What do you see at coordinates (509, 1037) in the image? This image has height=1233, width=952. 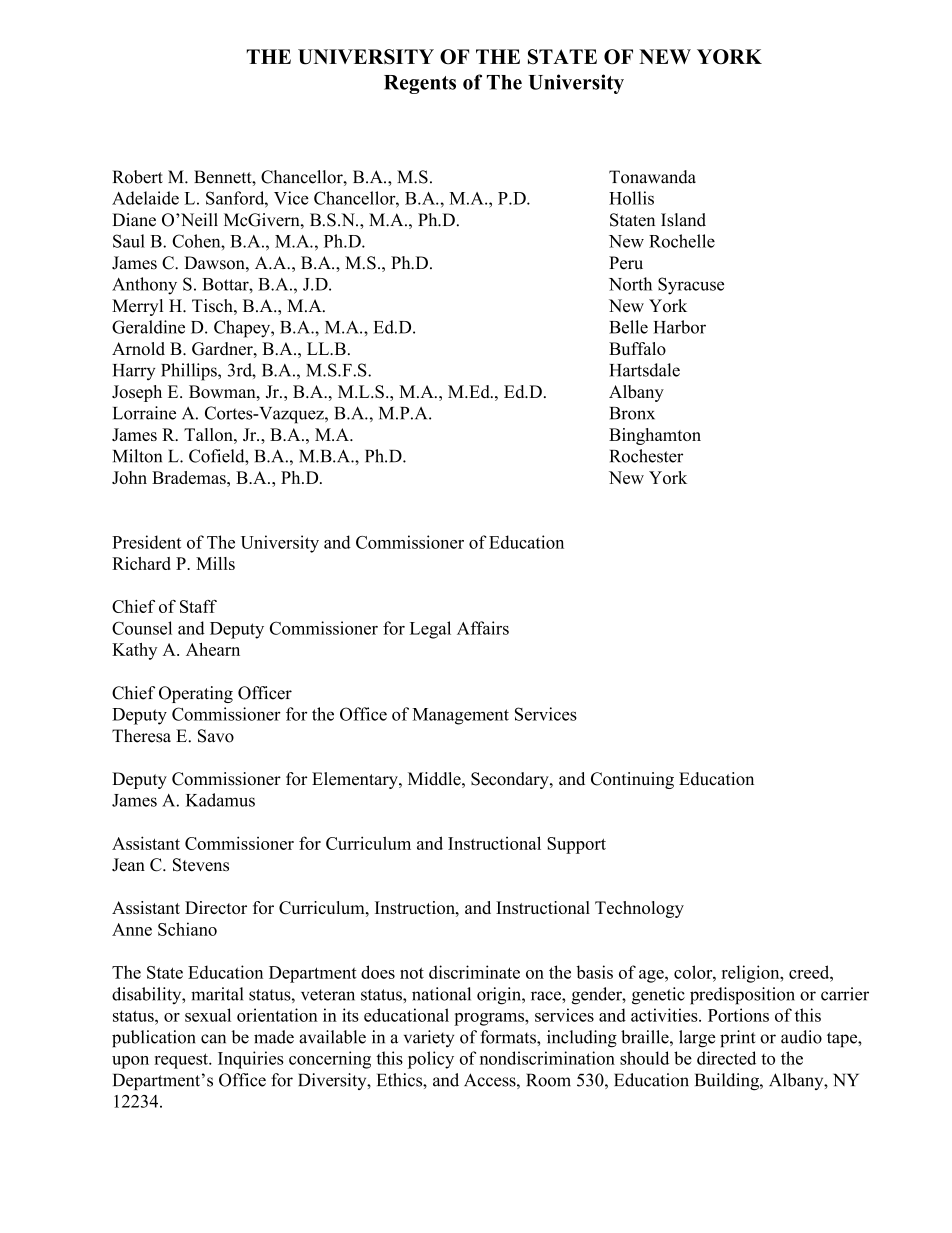 I see `formats` at bounding box center [509, 1037].
